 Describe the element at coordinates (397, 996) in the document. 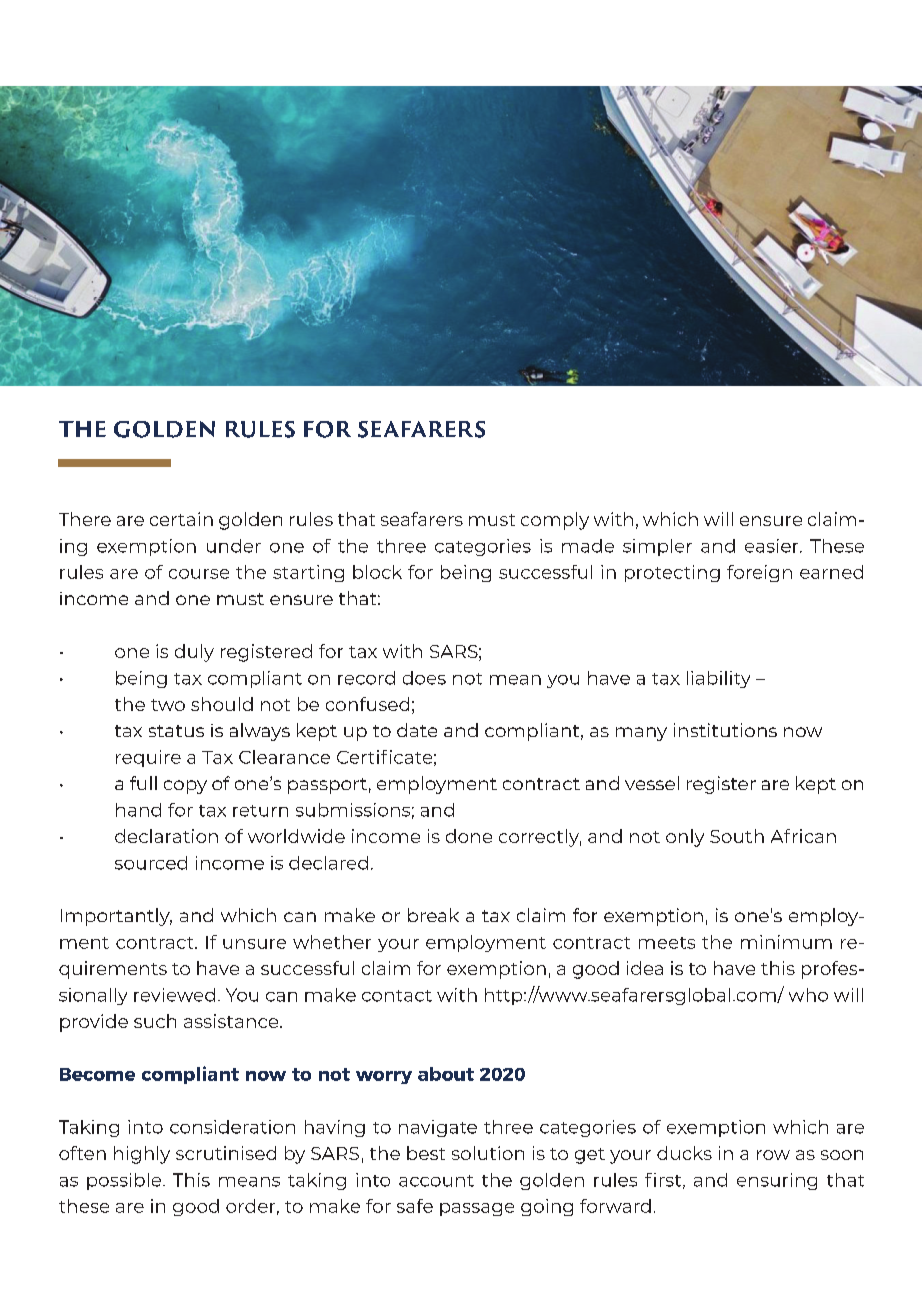

I see `contact` at that location.
